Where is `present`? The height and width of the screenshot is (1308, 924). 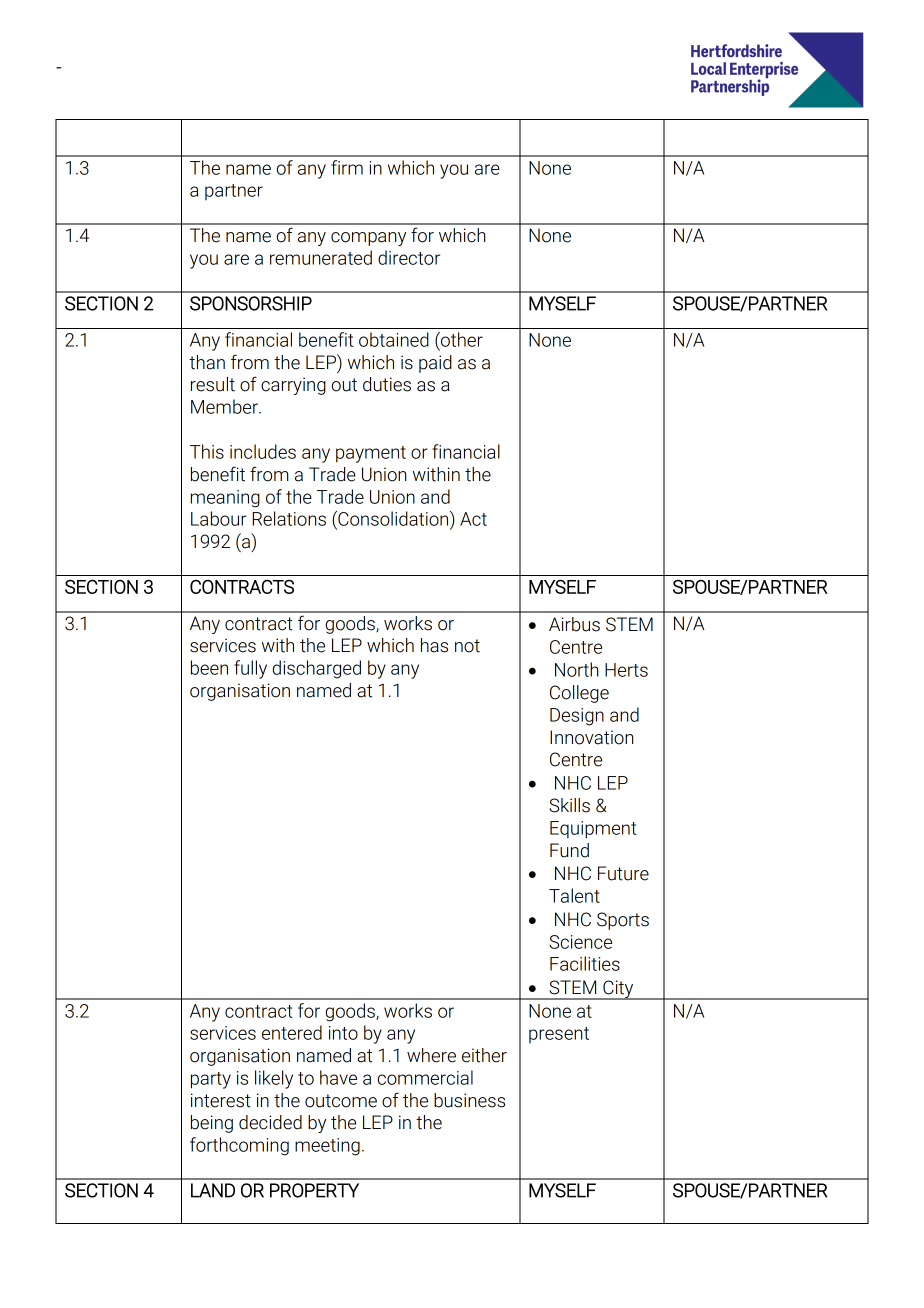
present is located at coordinates (559, 1035).
